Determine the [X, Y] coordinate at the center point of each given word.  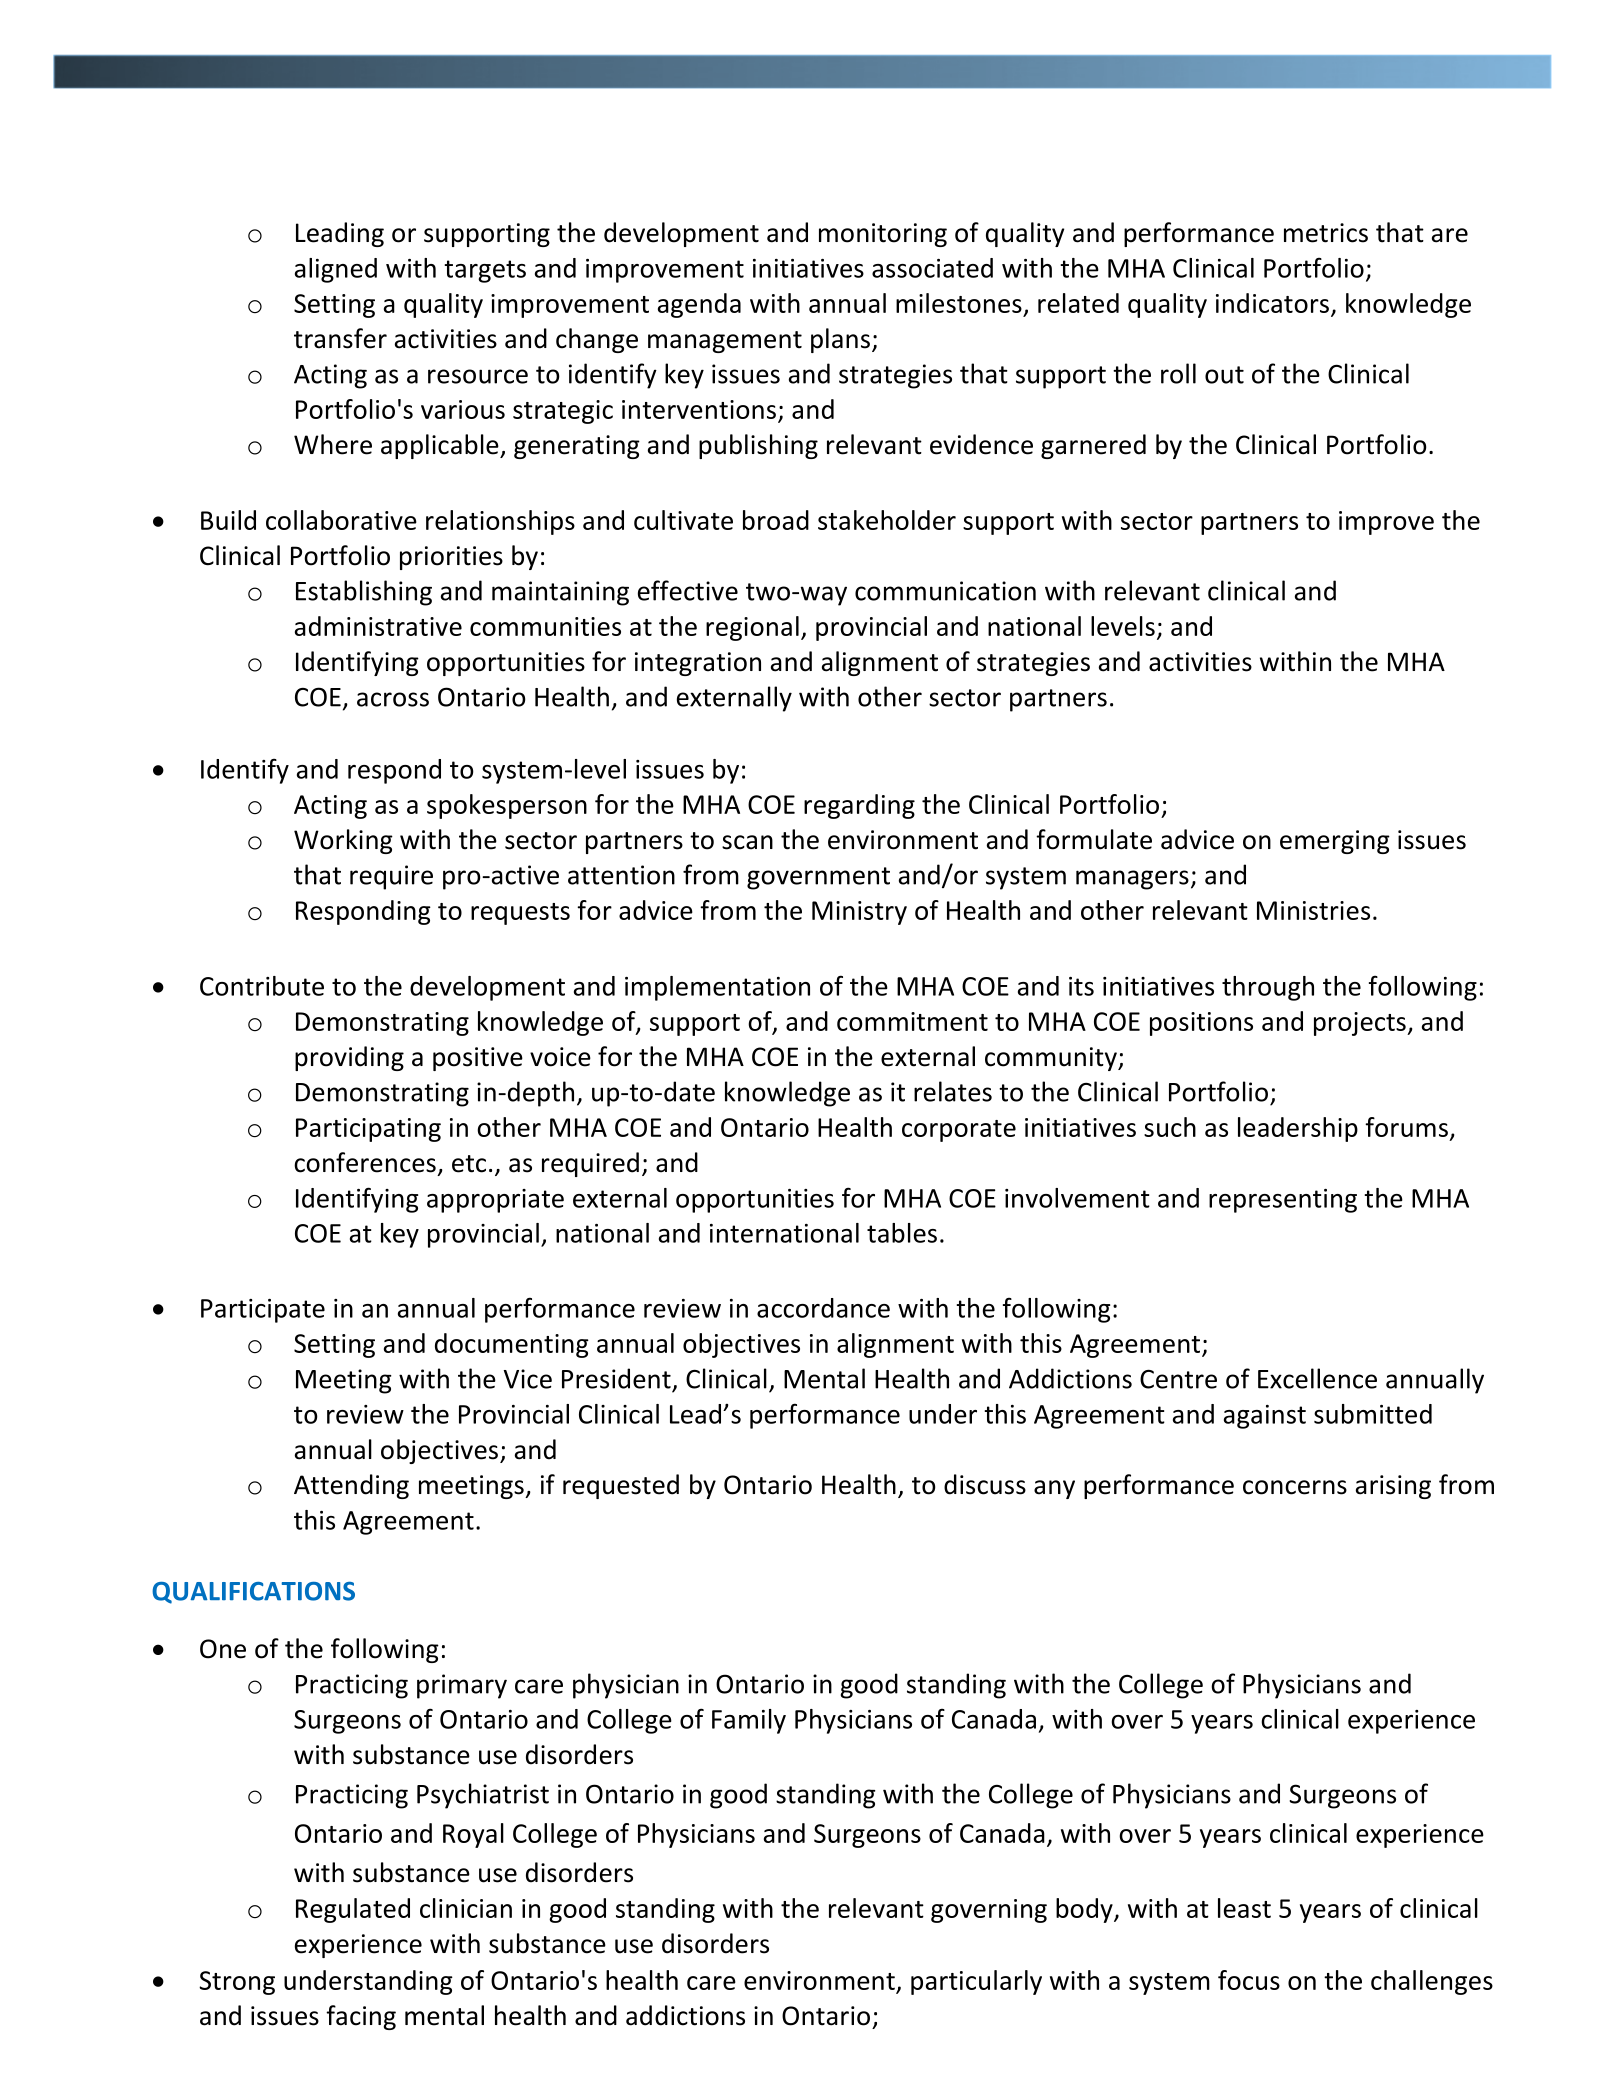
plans [840, 340]
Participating [368, 1130]
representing [1283, 1201]
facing [361, 2017]
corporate [959, 1131]
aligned [336, 270]
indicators [1272, 303]
